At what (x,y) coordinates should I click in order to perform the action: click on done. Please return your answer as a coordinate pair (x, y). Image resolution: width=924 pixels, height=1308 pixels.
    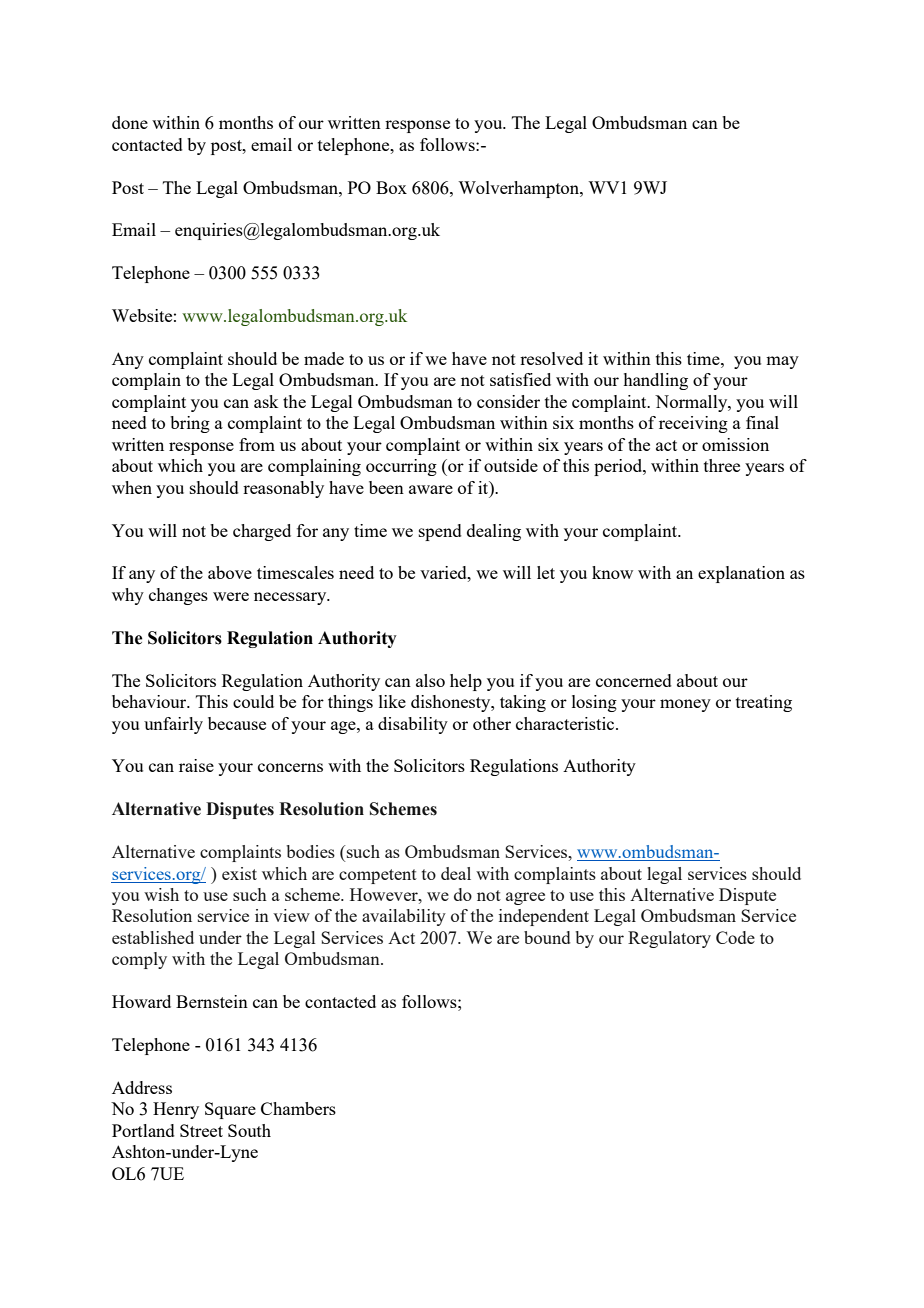
    Looking at the image, I should click on (130, 122).
